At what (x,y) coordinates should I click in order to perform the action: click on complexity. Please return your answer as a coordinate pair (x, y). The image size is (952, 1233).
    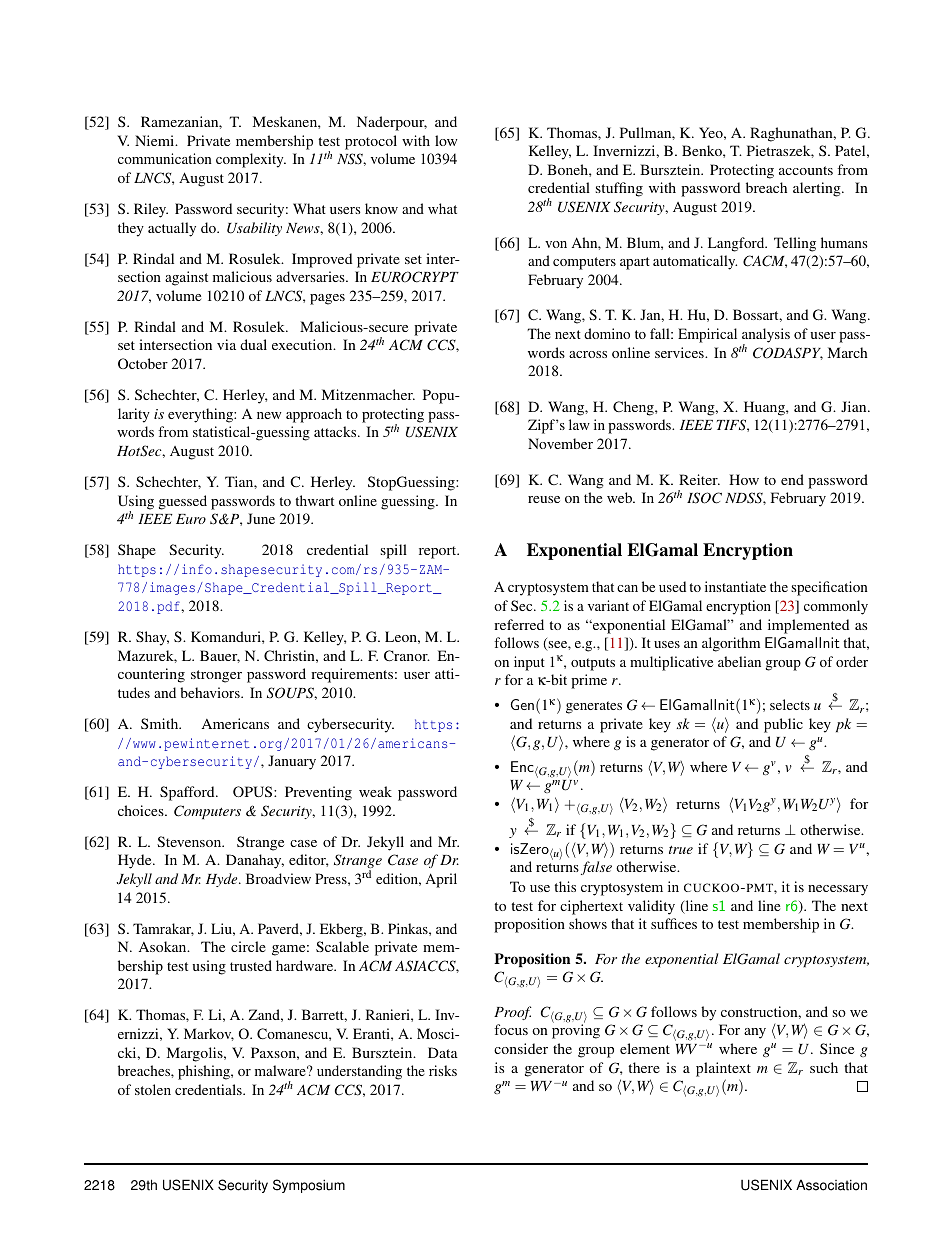
    Looking at the image, I should click on (251, 160).
